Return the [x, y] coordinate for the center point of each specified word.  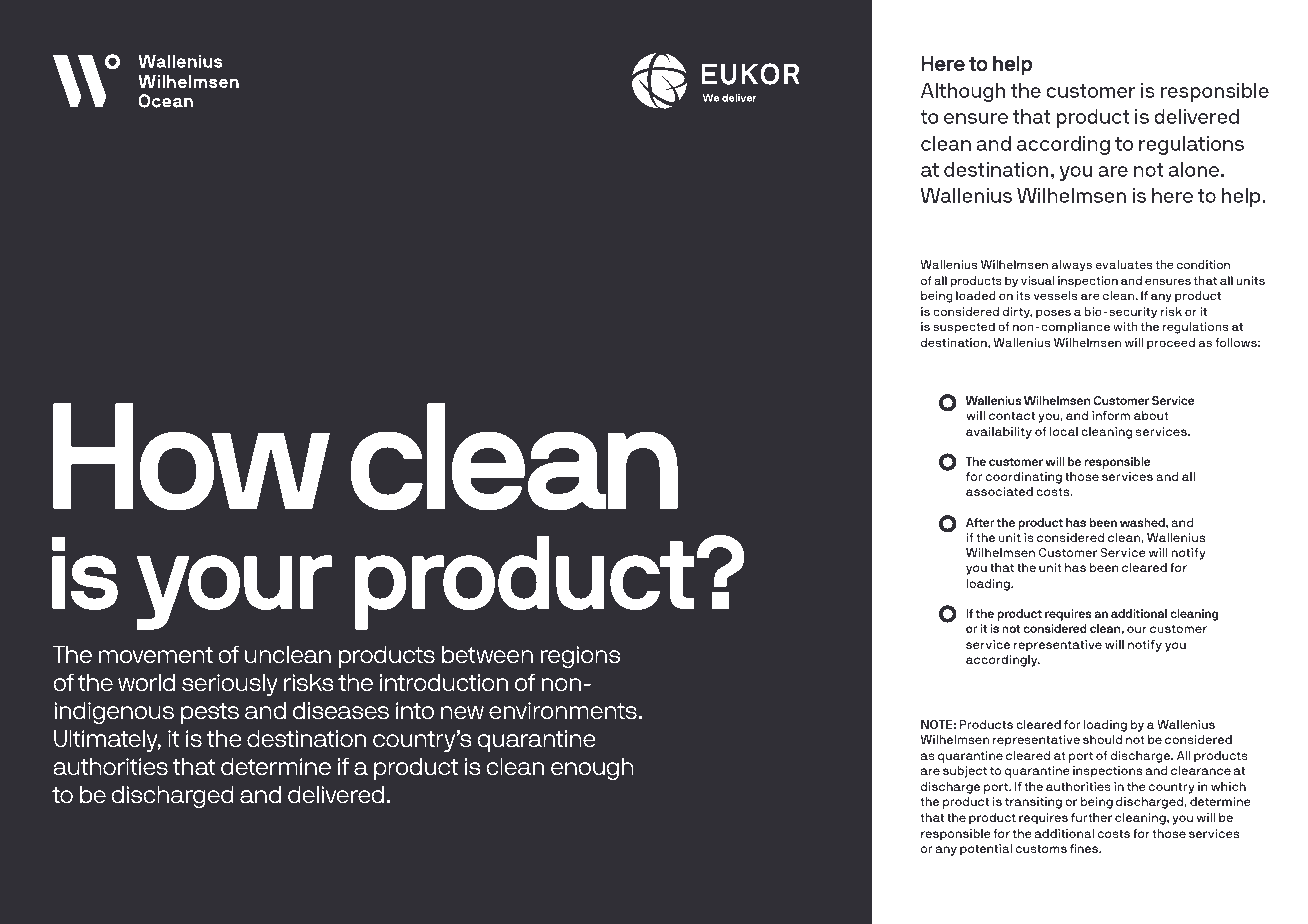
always [1072, 266]
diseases [341, 710]
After [980, 522]
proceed [1171, 344]
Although [963, 93]
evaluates [1123, 264]
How [191, 457]
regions [580, 657]
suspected [964, 328]
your [234, 592]
